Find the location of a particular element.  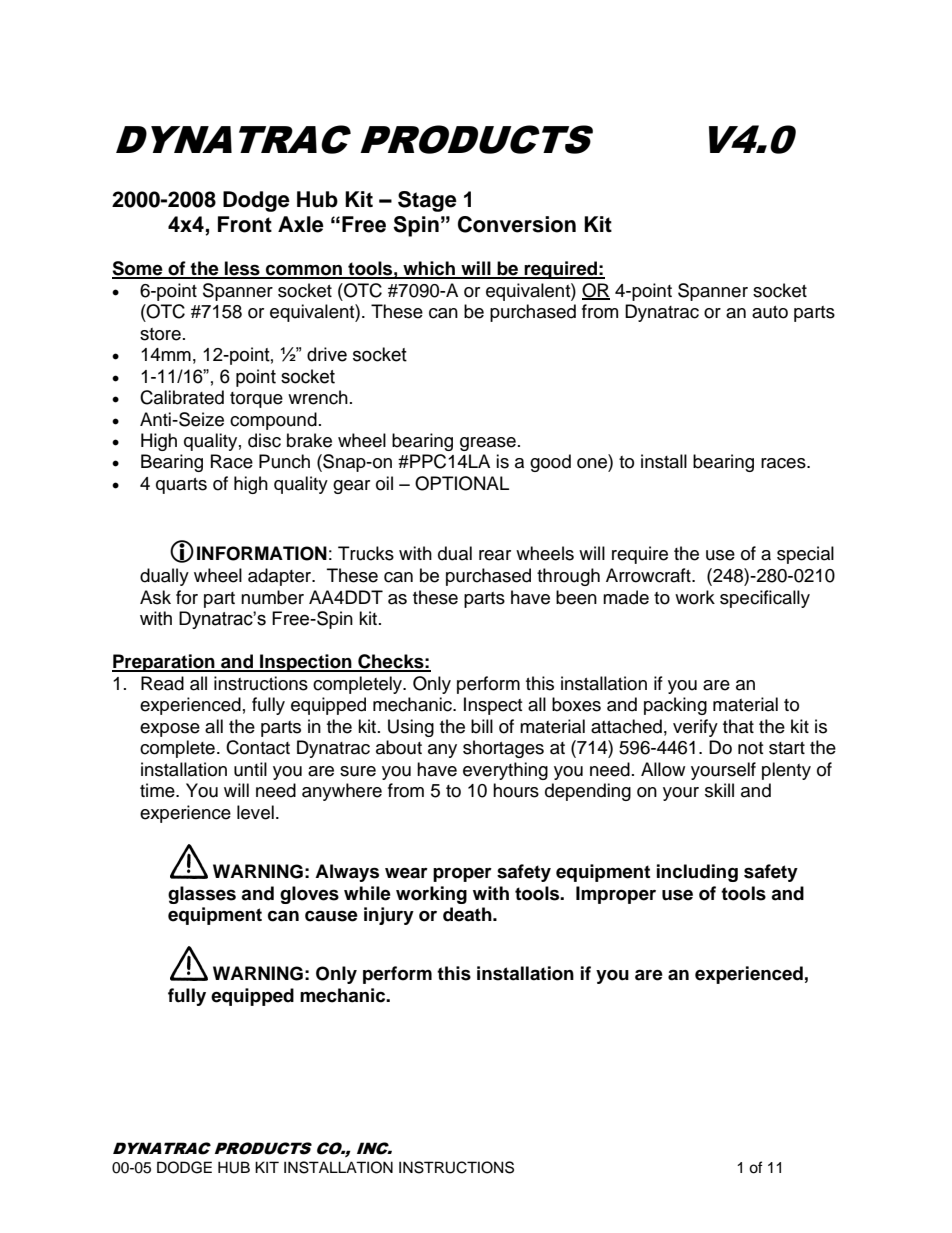

quarts is located at coordinates (181, 486).
